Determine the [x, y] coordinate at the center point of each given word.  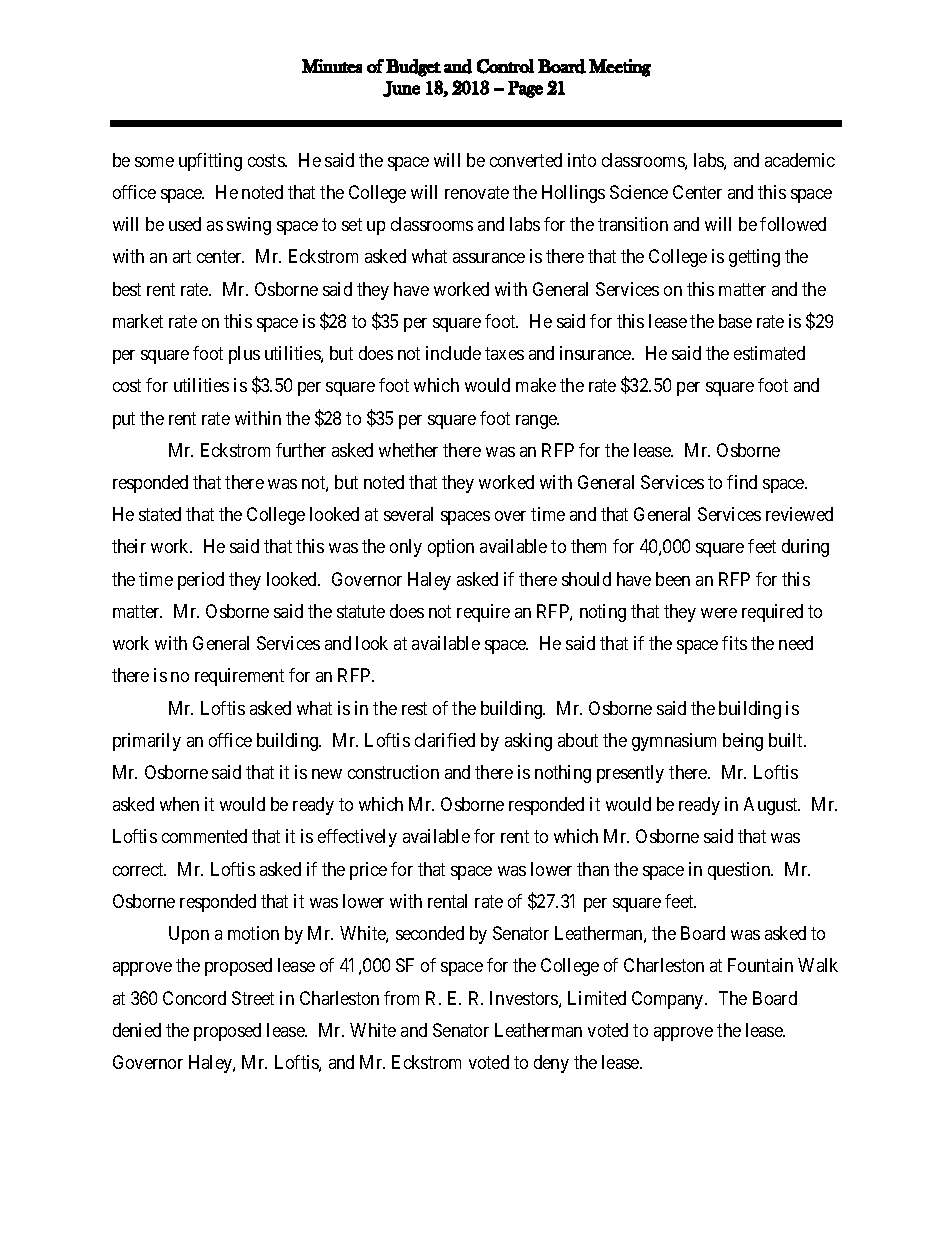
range [537, 422]
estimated [769, 353]
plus [244, 355]
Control [505, 66]
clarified [445, 740]
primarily [147, 742]
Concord [194, 998]
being [743, 742]
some [154, 162]
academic [800, 160]
